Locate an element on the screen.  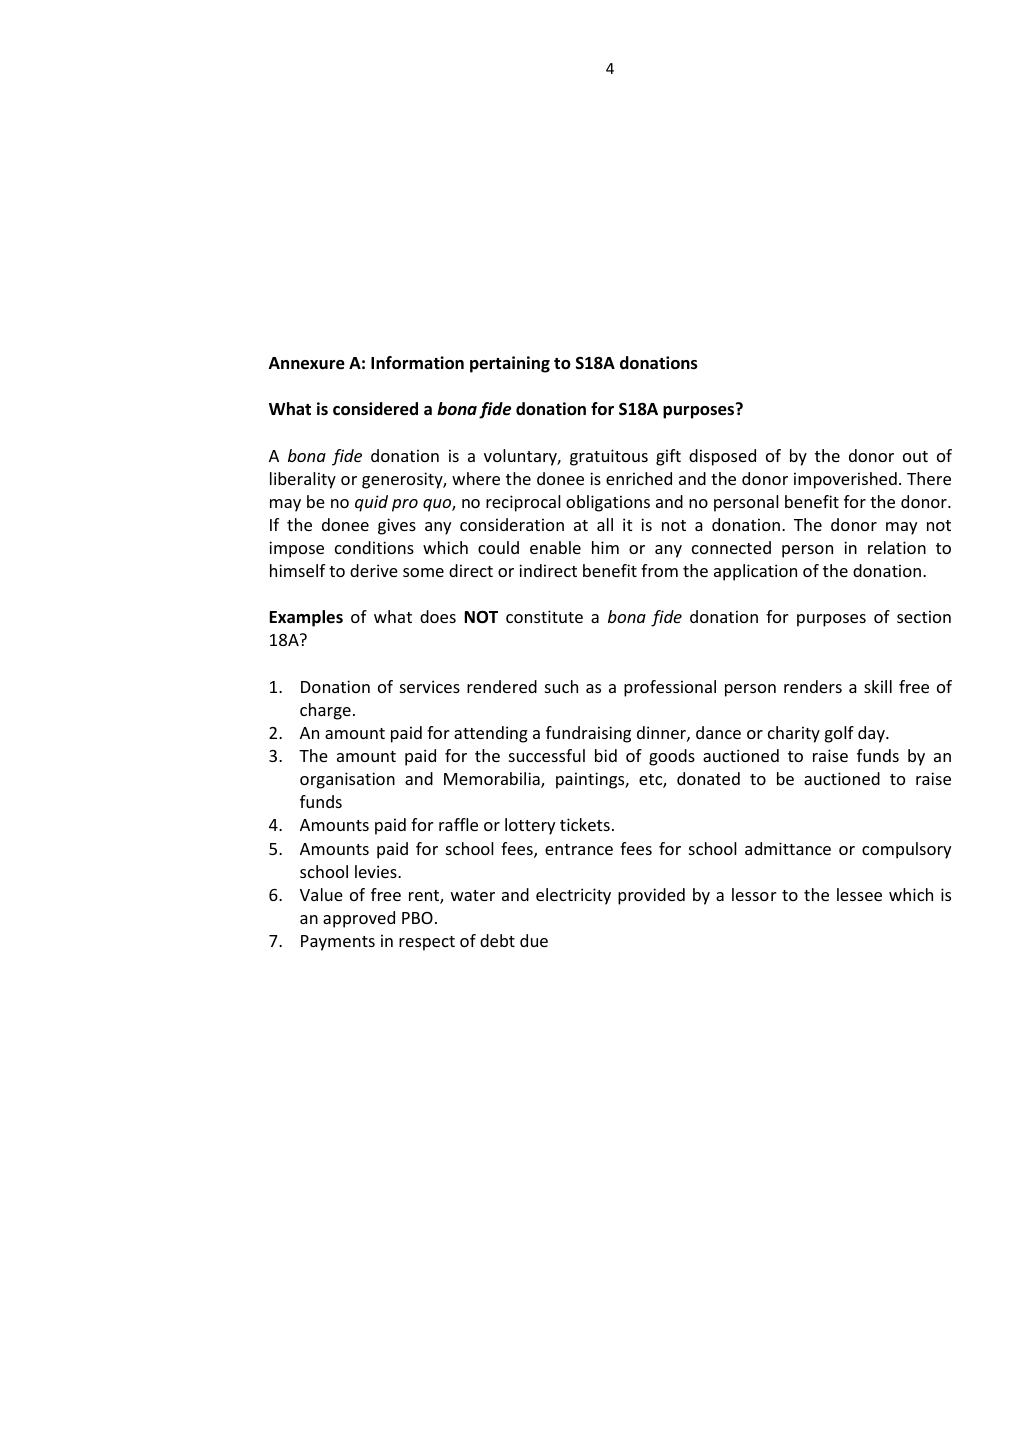
out is located at coordinates (915, 456).
